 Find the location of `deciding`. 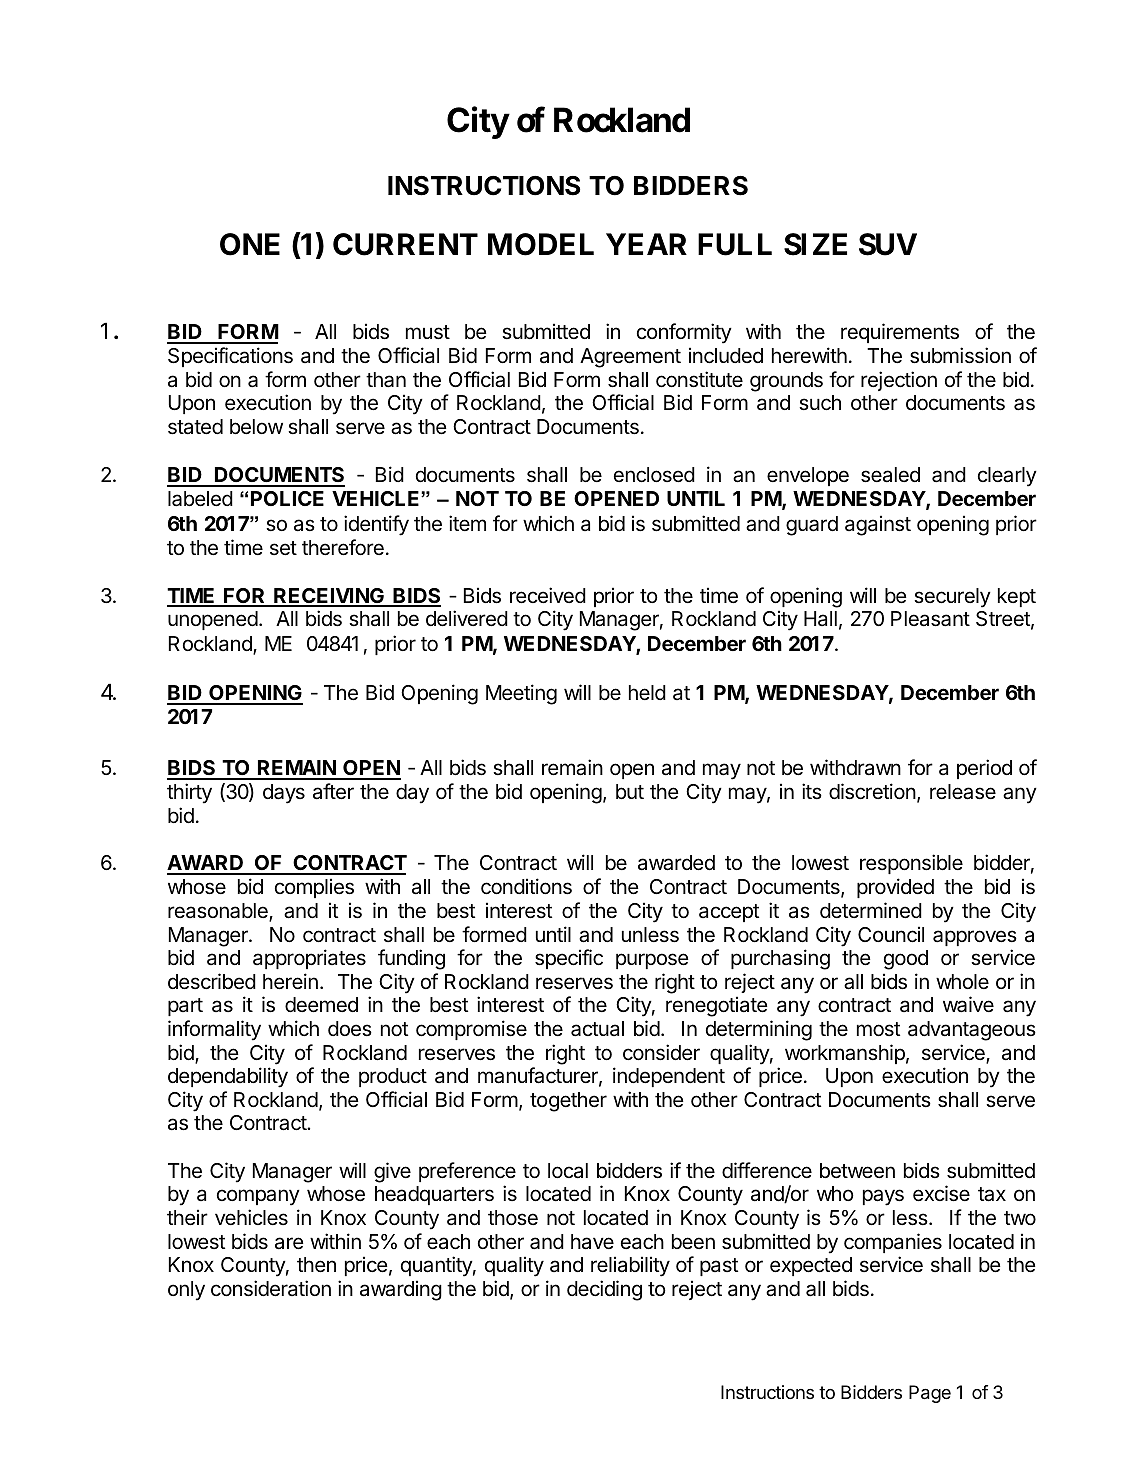

deciding is located at coordinates (604, 1290).
